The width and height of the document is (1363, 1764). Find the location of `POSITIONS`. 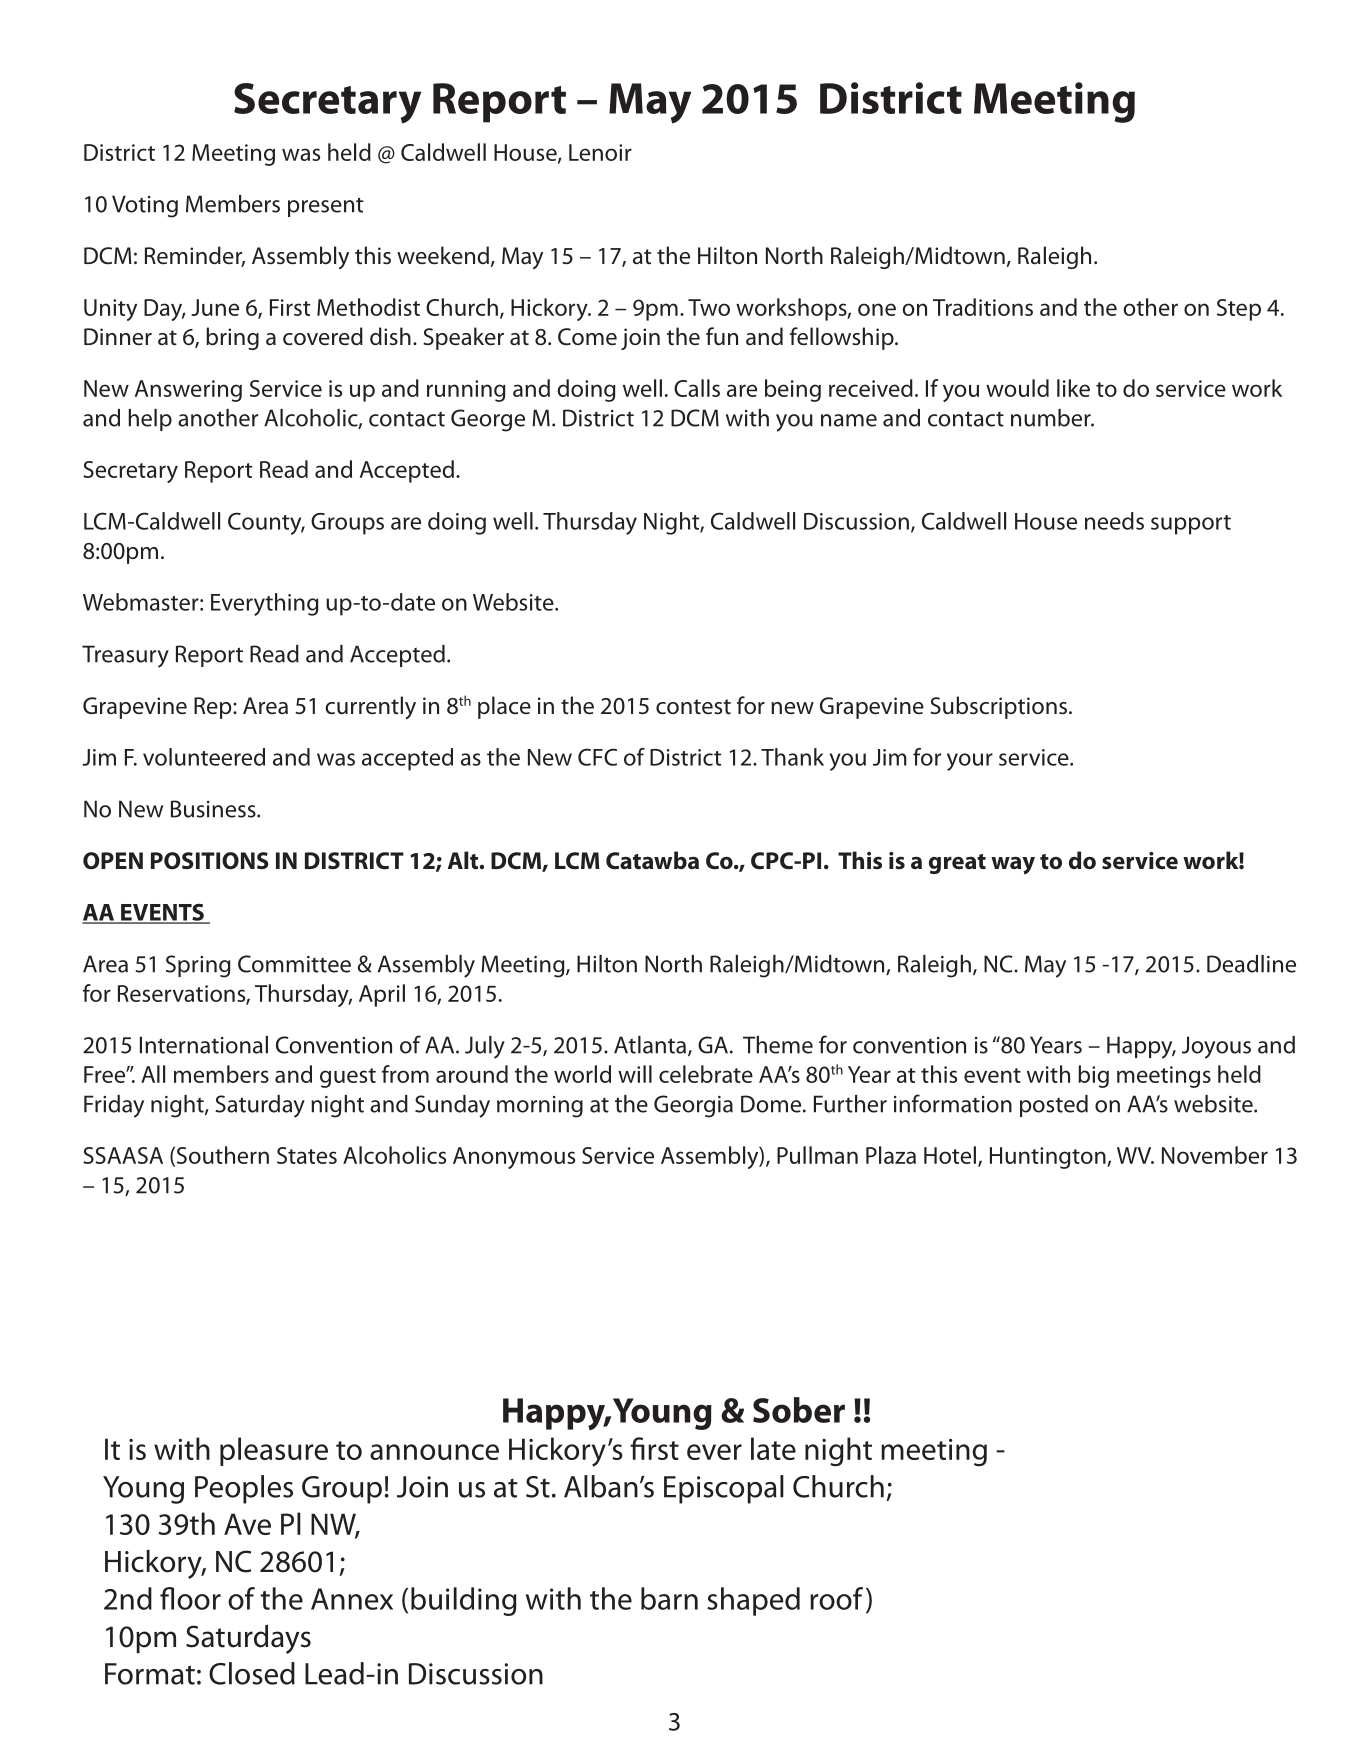

POSITIONS is located at coordinates (209, 861).
